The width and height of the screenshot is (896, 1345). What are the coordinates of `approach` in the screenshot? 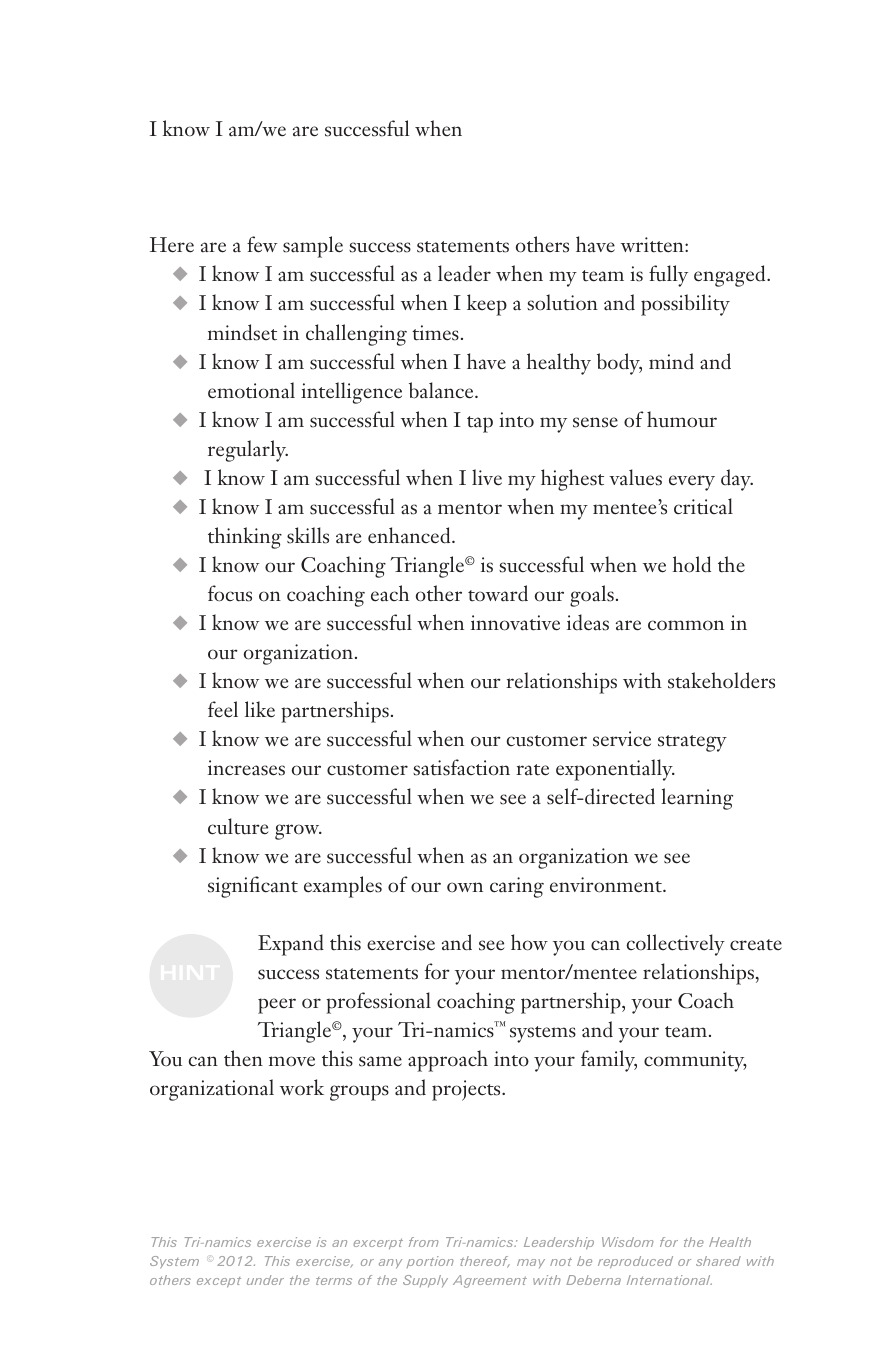 It's located at (448, 1061).
